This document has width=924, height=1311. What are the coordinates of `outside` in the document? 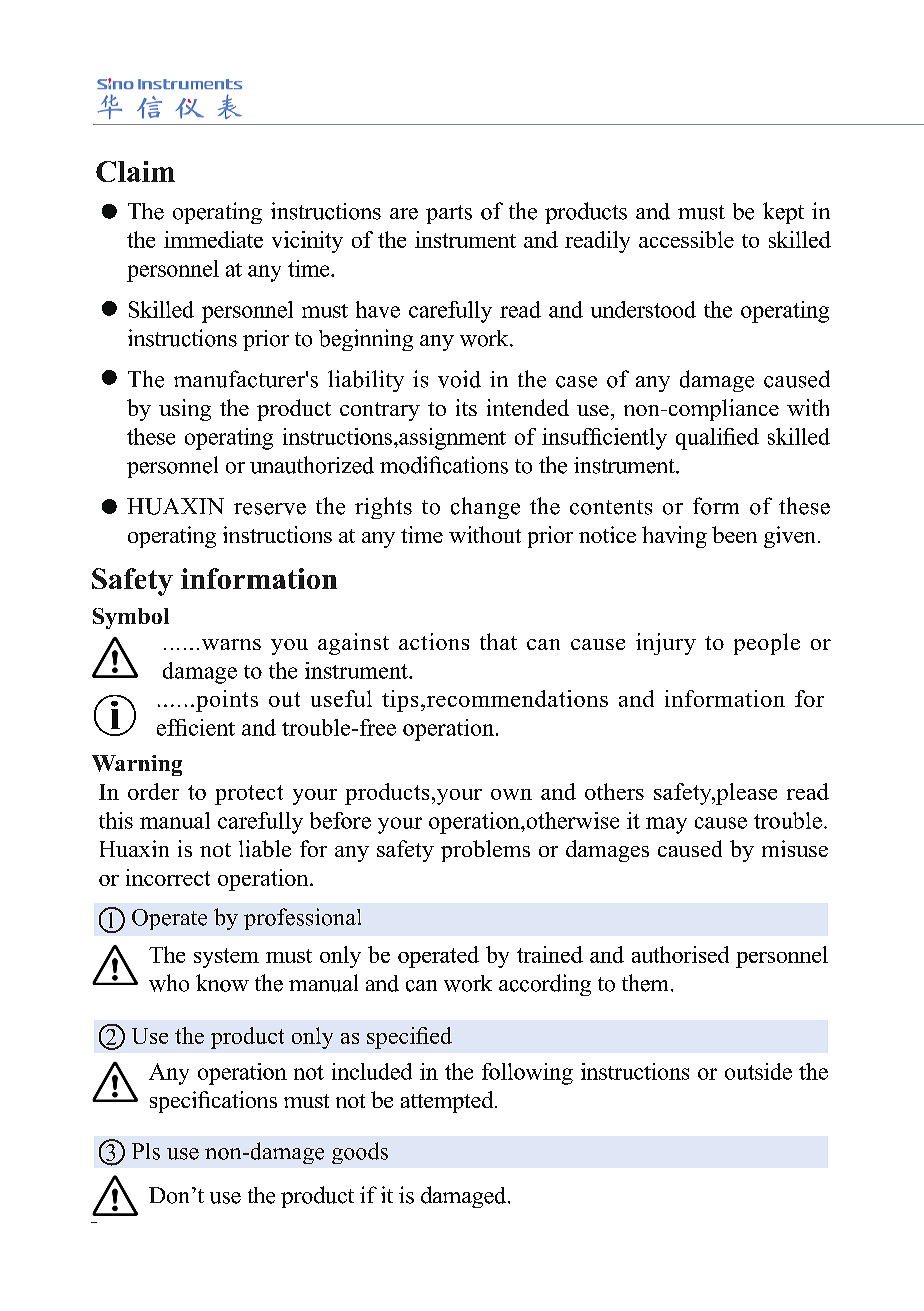 It's located at (758, 1071).
